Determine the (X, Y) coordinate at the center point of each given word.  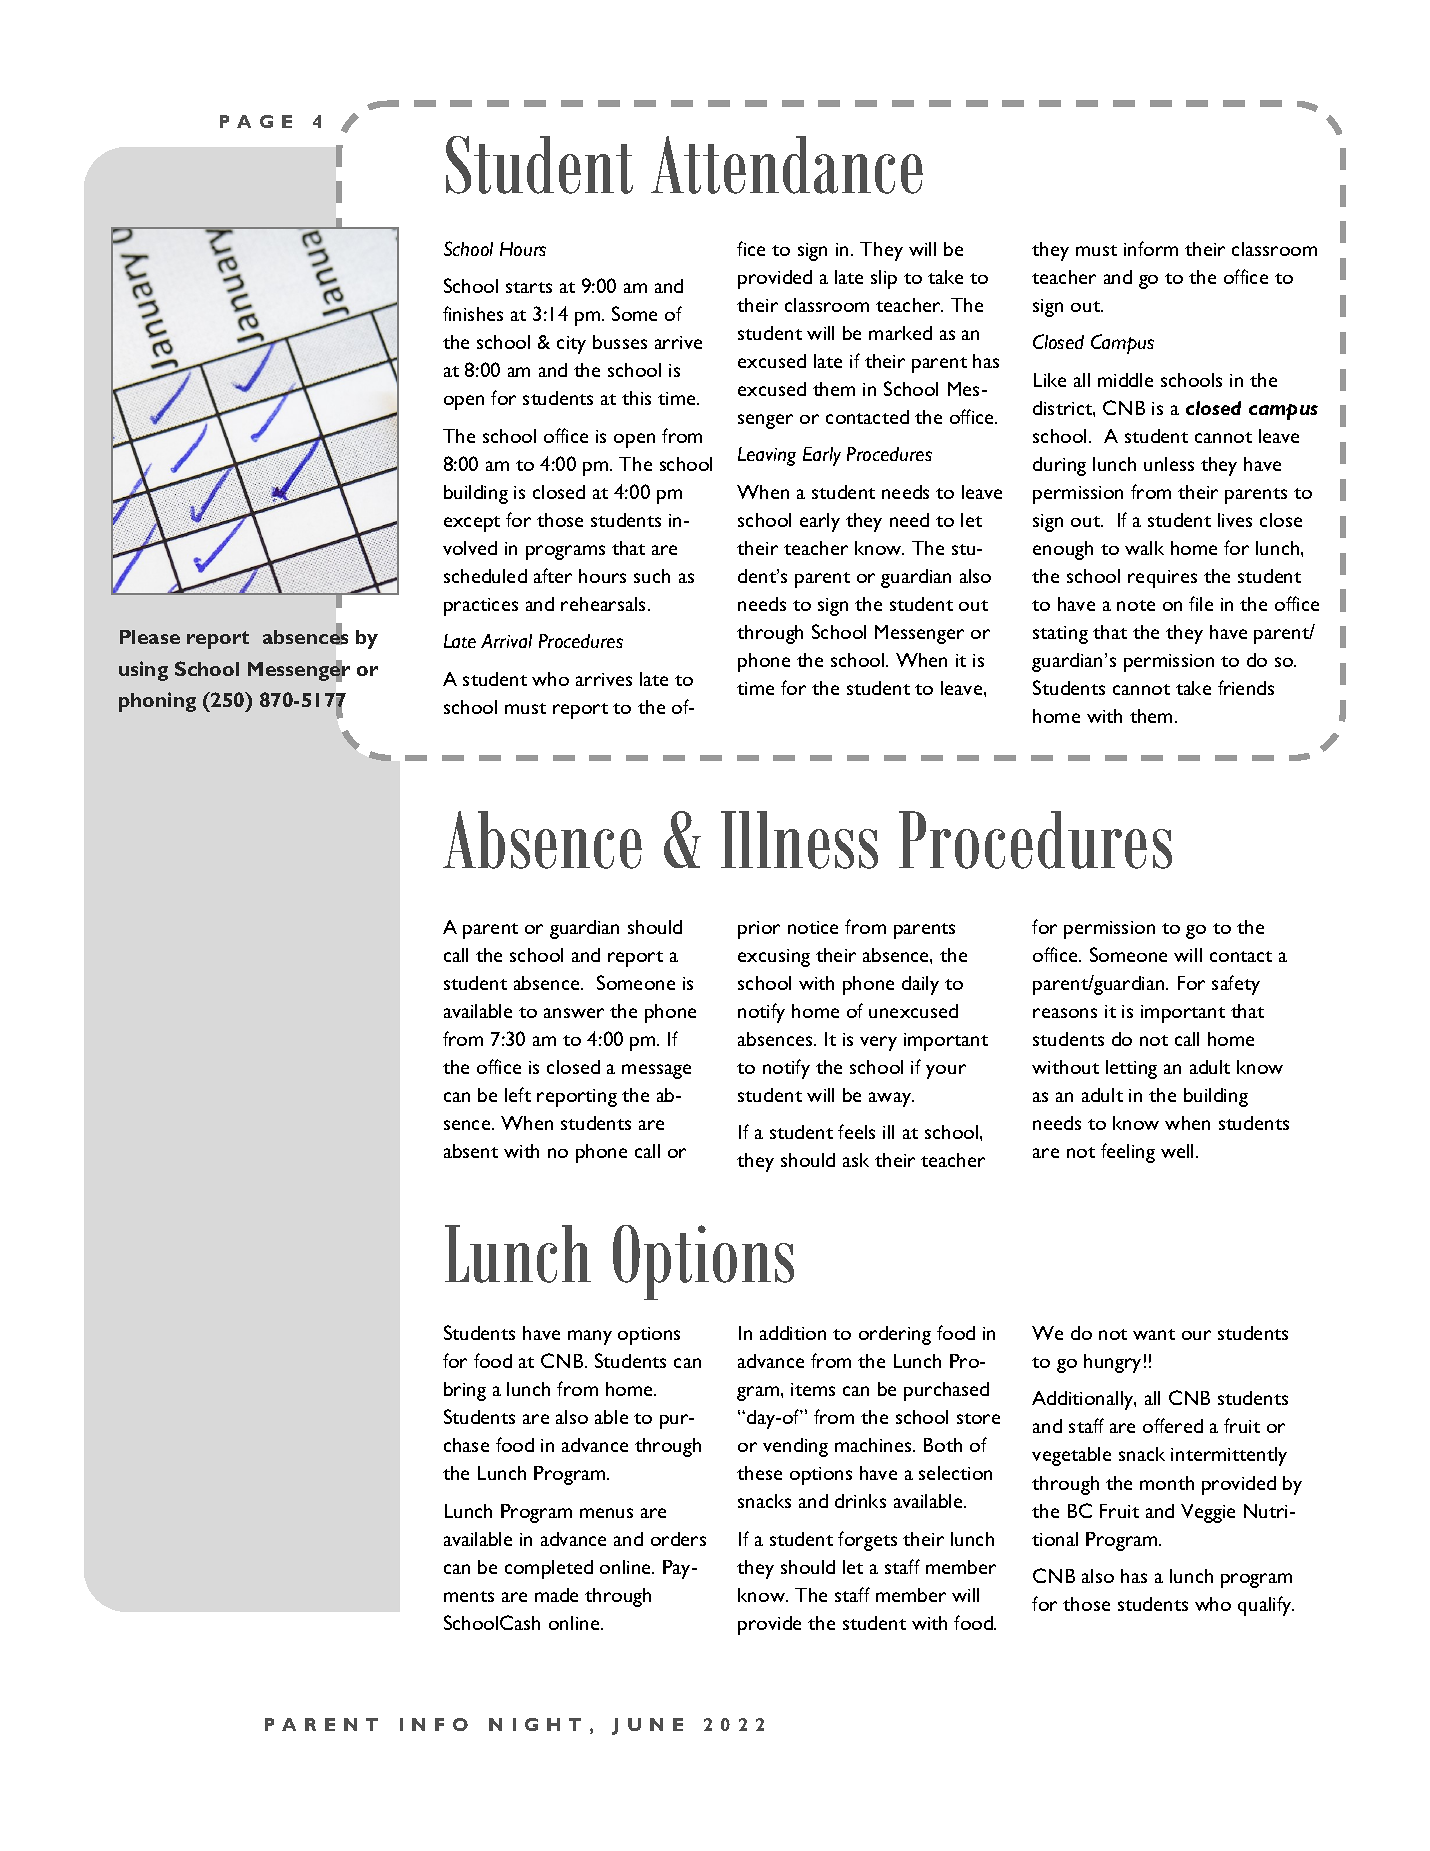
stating (1060, 635)
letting (1131, 1069)
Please (150, 637)
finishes (473, 313)
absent (471, 1151)
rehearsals (605, 604)
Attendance (787, 165)
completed (549, 1569)
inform (1151, 248)
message (656, 1071)
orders (678, 1539)
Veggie (1208, 1513)
